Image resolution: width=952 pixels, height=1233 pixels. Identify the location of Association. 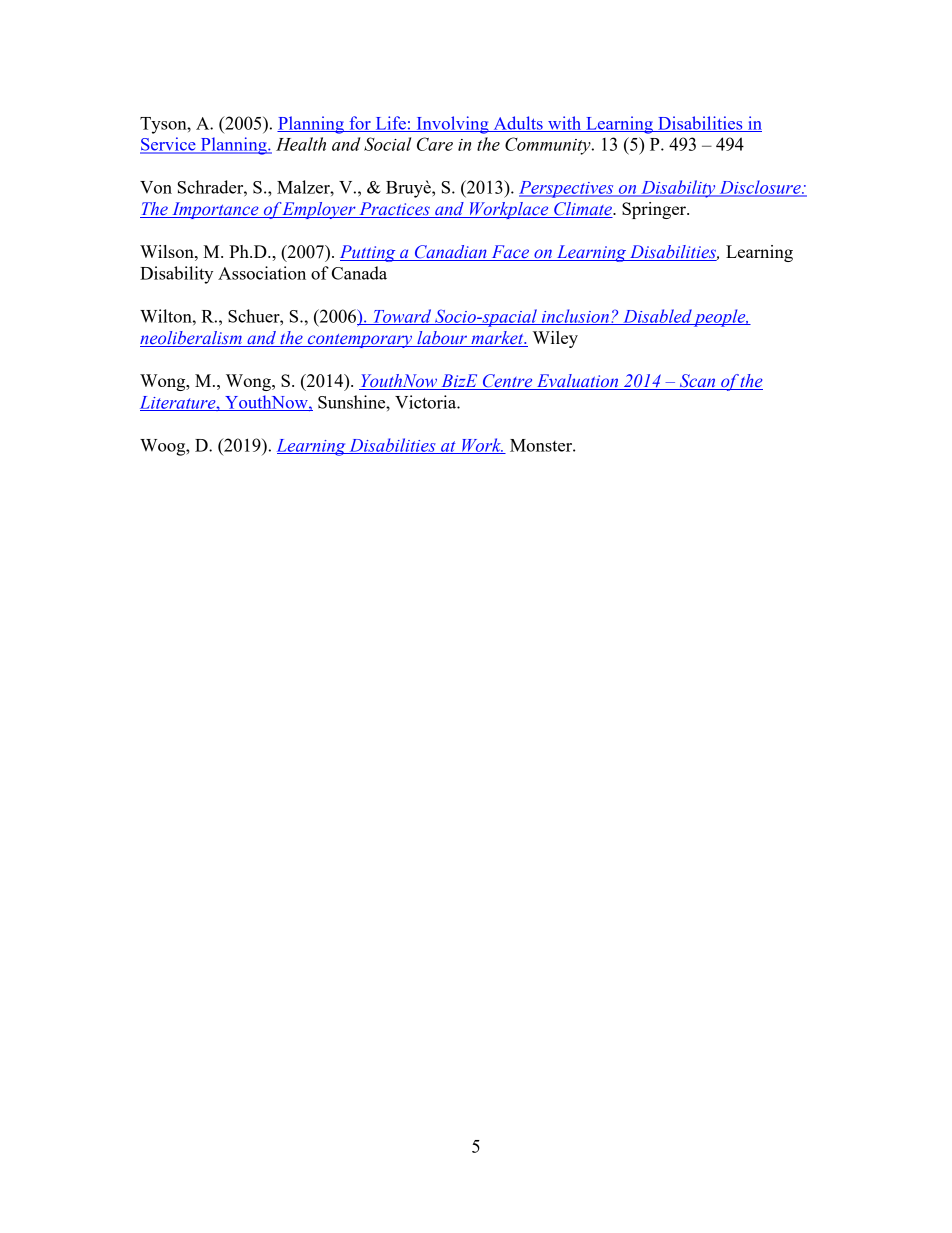
(262, 273).
